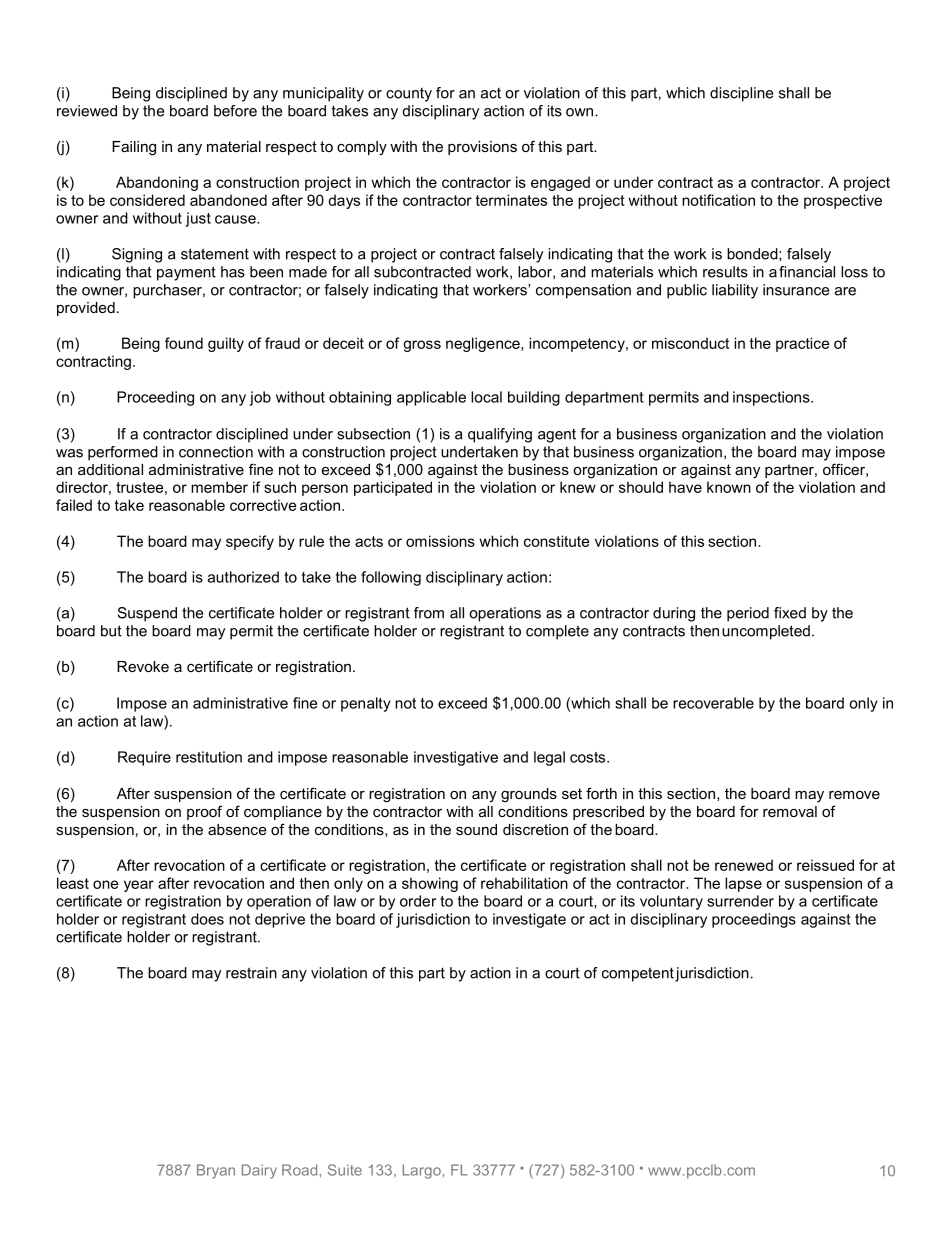 This page has height=1233, width=952. What do you see at coordinates (718, 200) in the page?
I see `notification` at bounding box center [718, 200].
